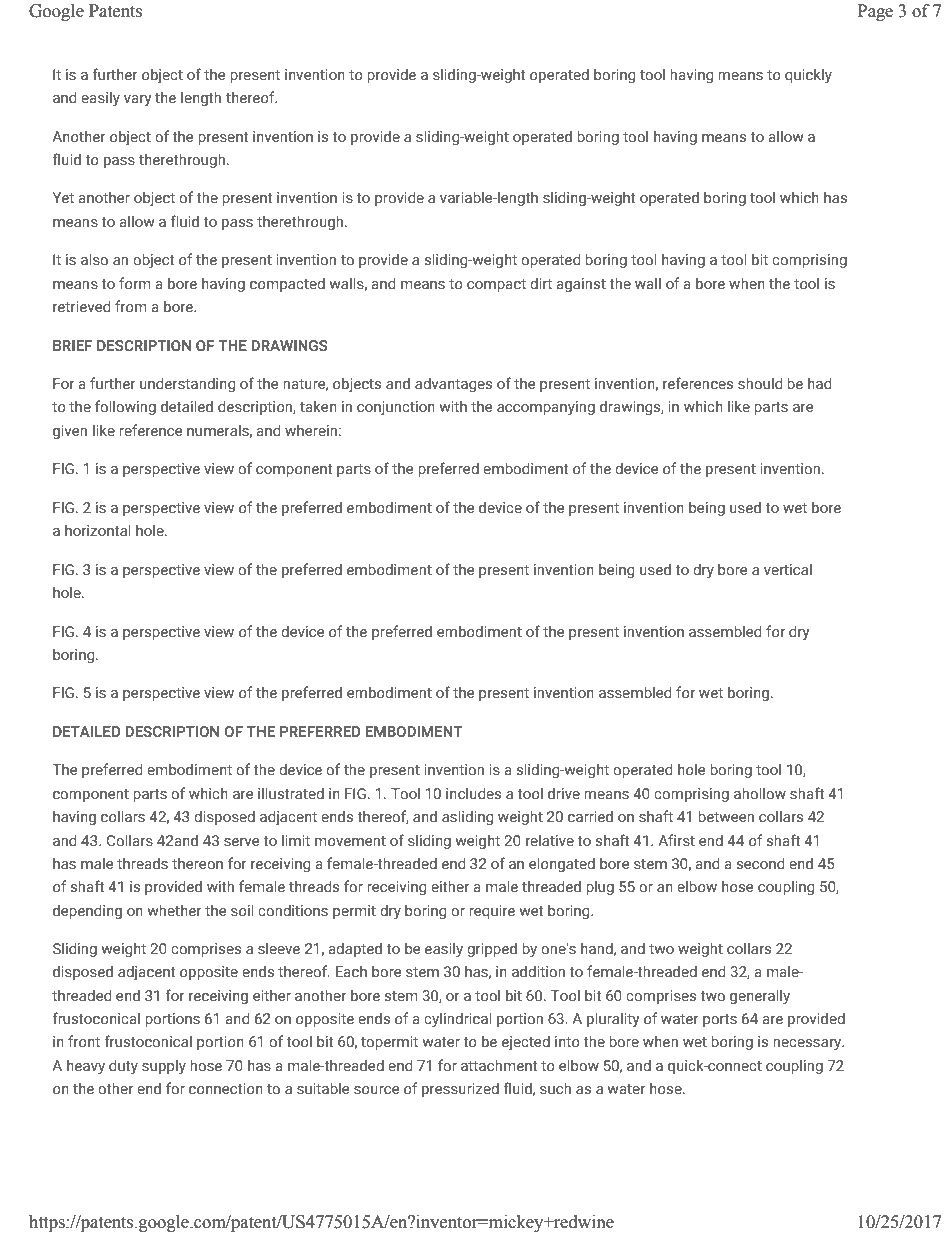 The width and height of the screenshot is (952, 1233). I want to click on vary, so click(137, 101).
